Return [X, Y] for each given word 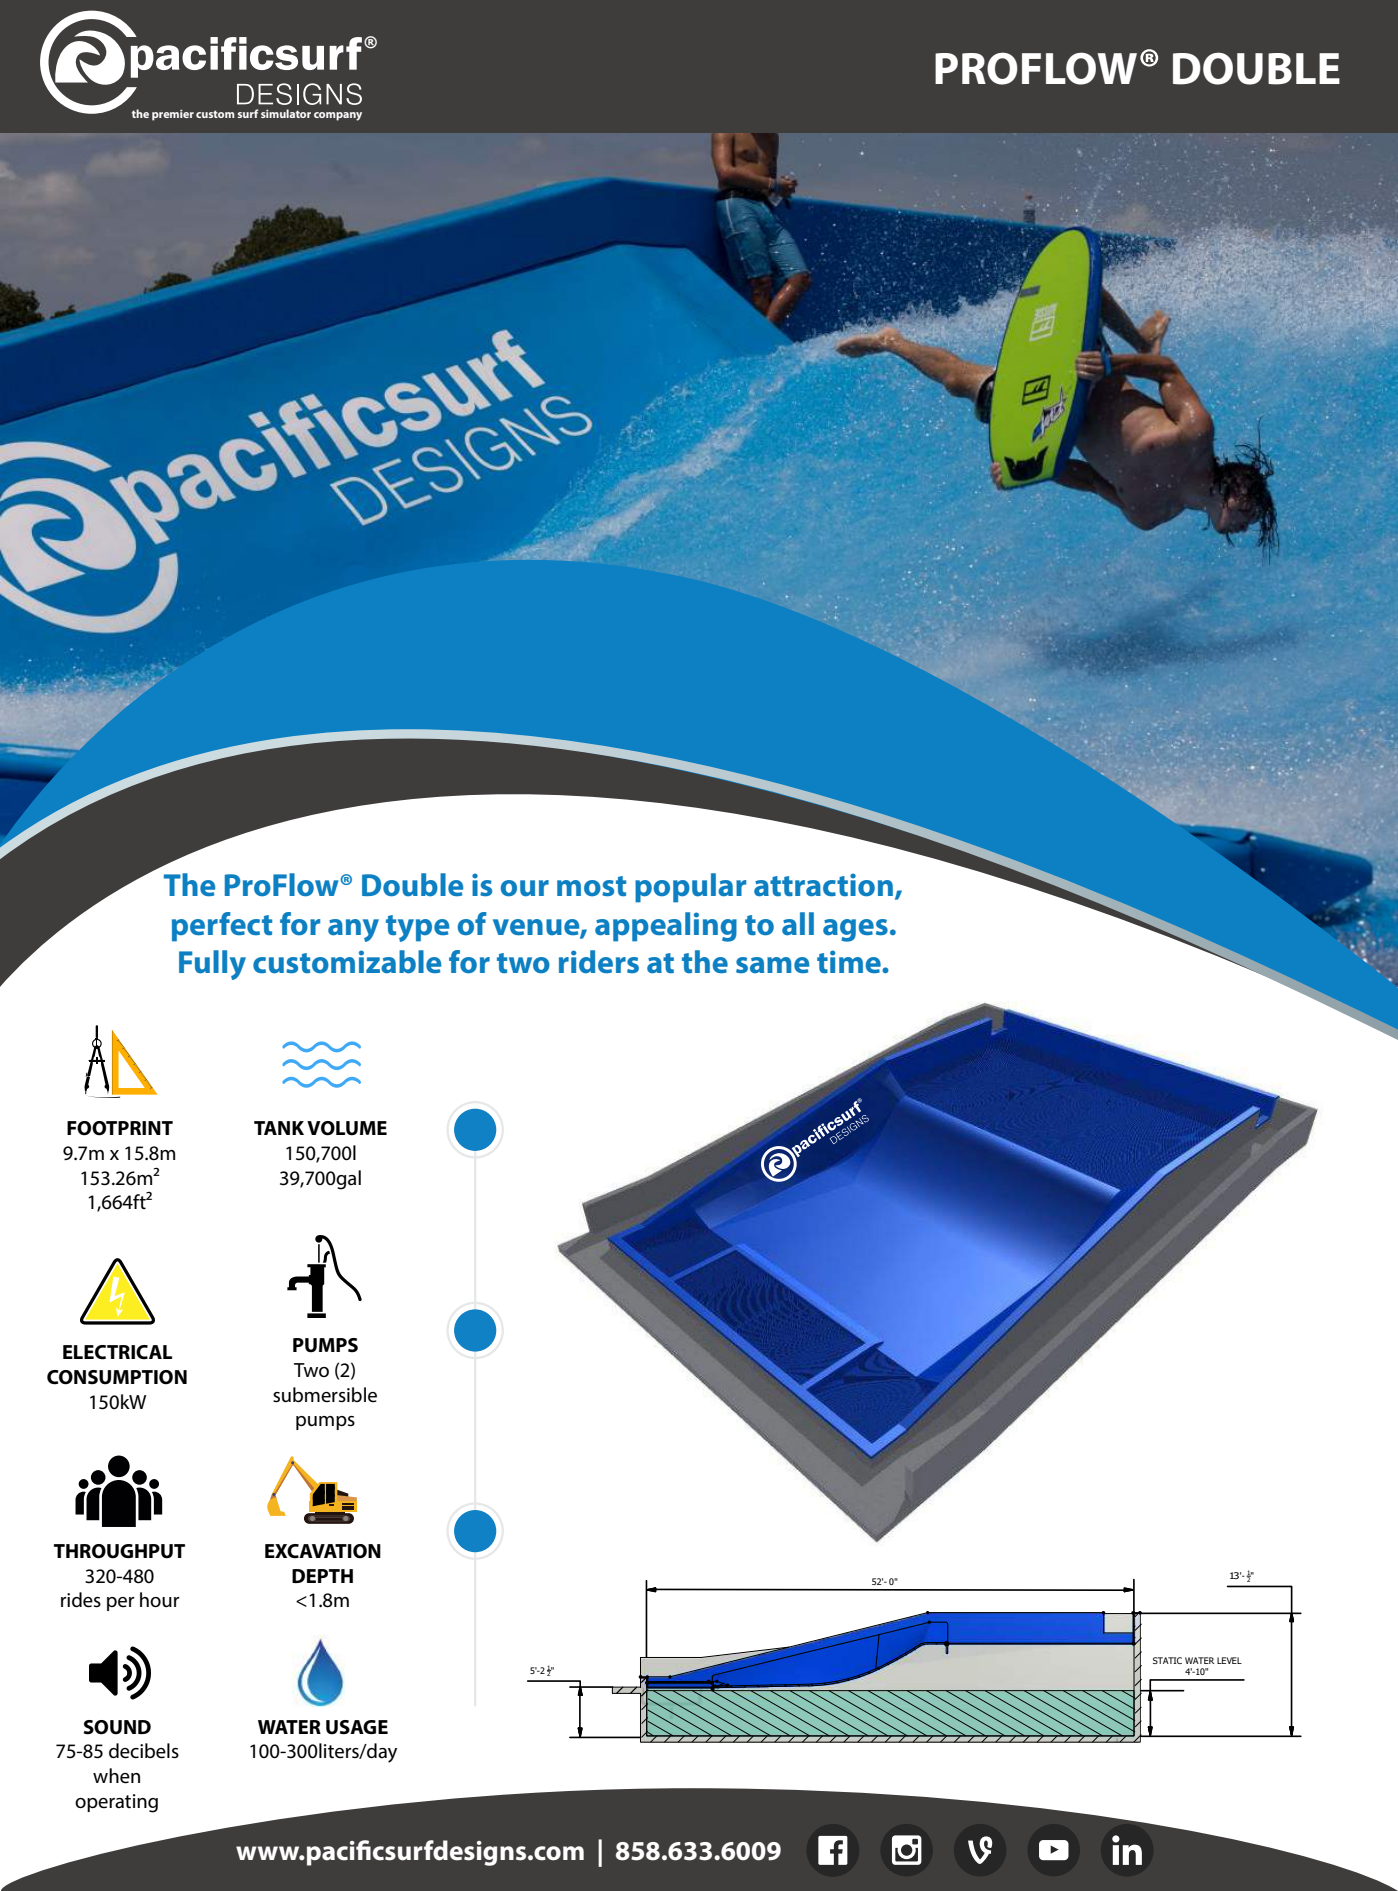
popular [690, 888]
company [338, 116]
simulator [286, 113]
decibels [144, 1751]
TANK [279, 1128]
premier [173, 115]
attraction [823, 885]
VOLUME [347, 1128]
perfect [222, 927]
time [850, 961]
